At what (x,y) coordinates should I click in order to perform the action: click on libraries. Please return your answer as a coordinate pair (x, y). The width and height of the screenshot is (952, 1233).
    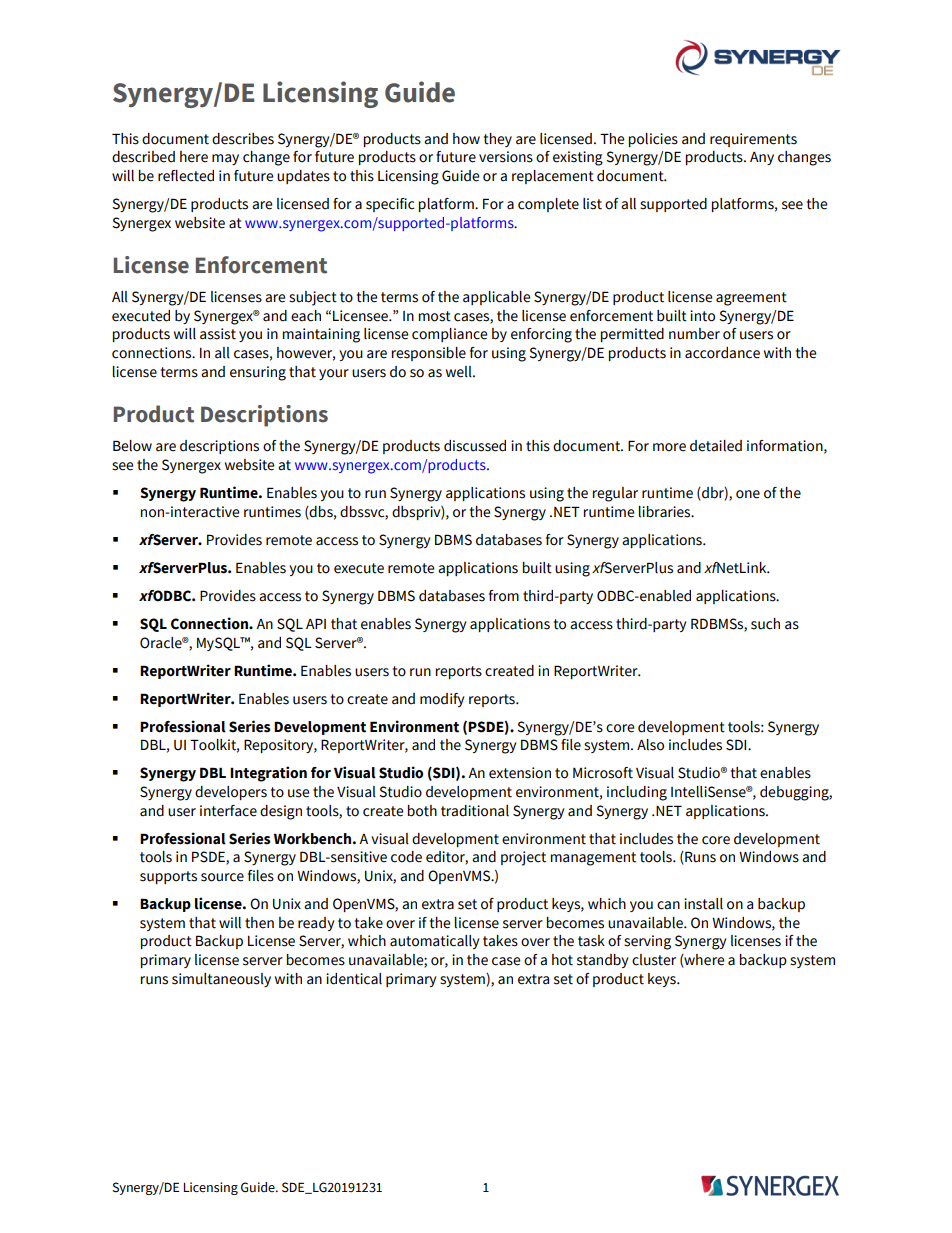
    Looking at the image, I should click on (666, 512).
